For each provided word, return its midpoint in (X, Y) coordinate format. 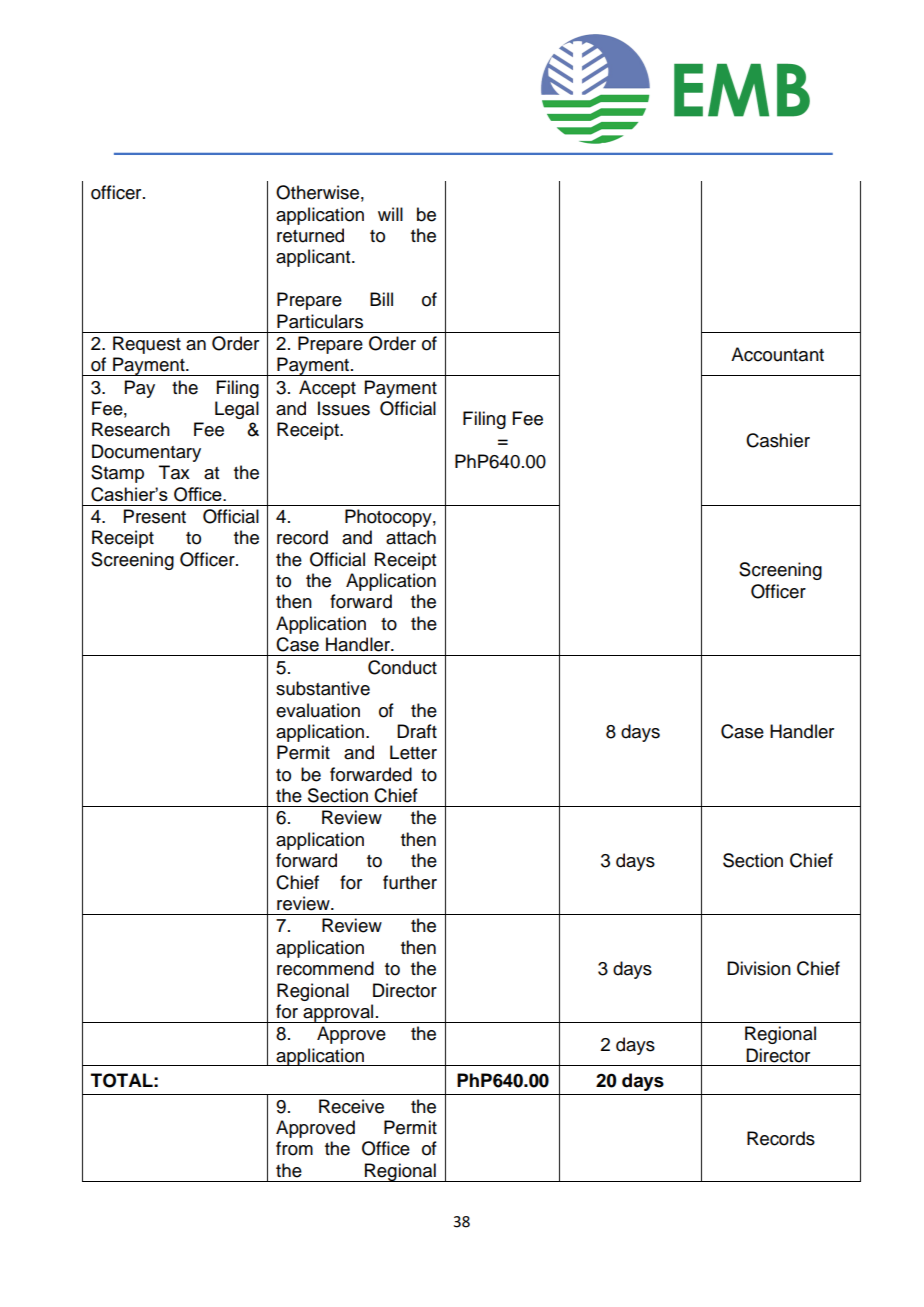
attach (411, 537)
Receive (351, 1106)
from (294, 1148)
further (410, 882)
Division (759, 968)
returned (310, 235)
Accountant (777, 354)
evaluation (318, 710)
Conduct (402, 667)
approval (338, 1013)
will (390, 214)
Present (155, 516)
